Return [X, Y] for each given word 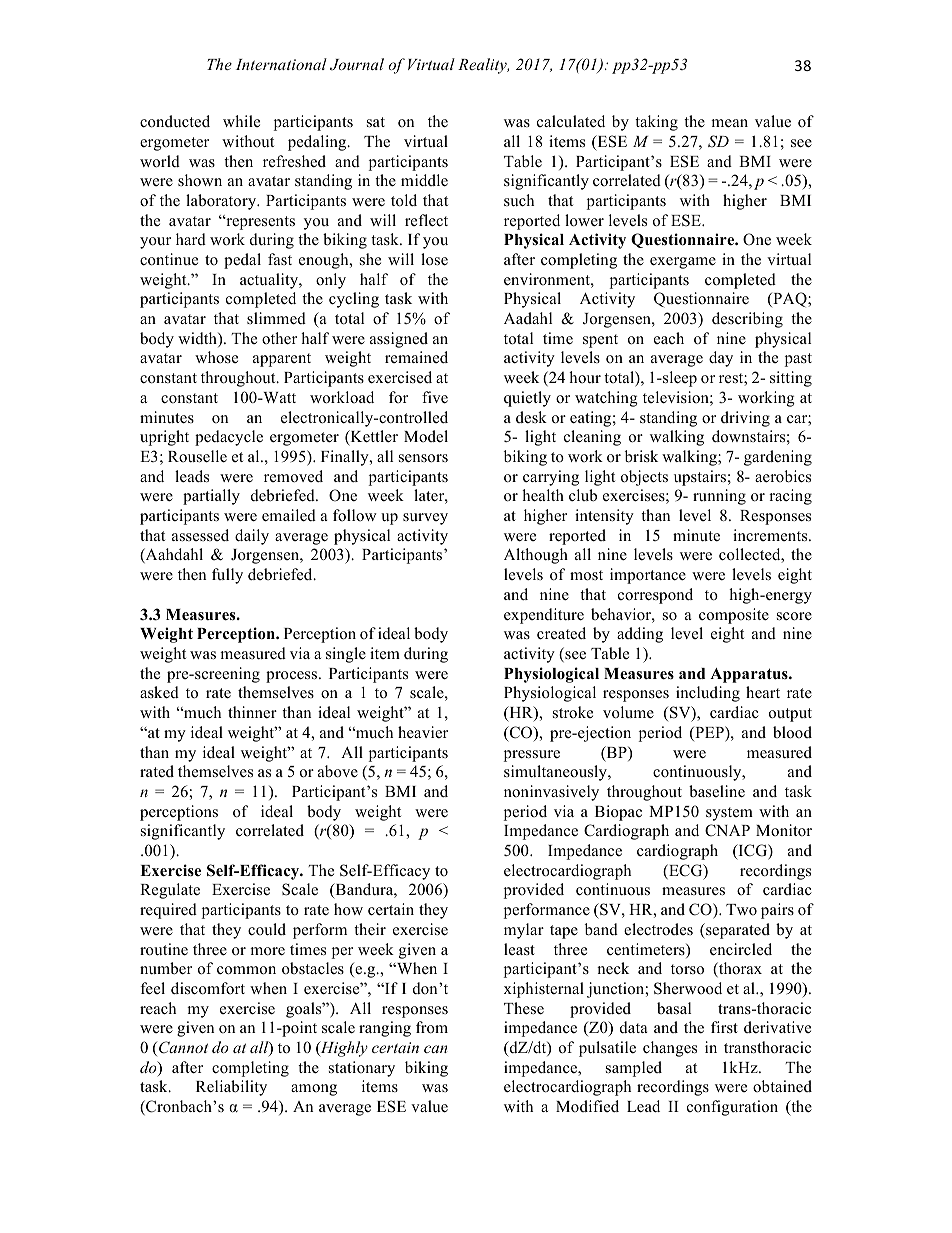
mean [729, 123]
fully [227, 576]
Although [536, 556]
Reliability [231, 1088]
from [432, 1027]
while [241, 121]
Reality [483, 66]
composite [734, 616]
